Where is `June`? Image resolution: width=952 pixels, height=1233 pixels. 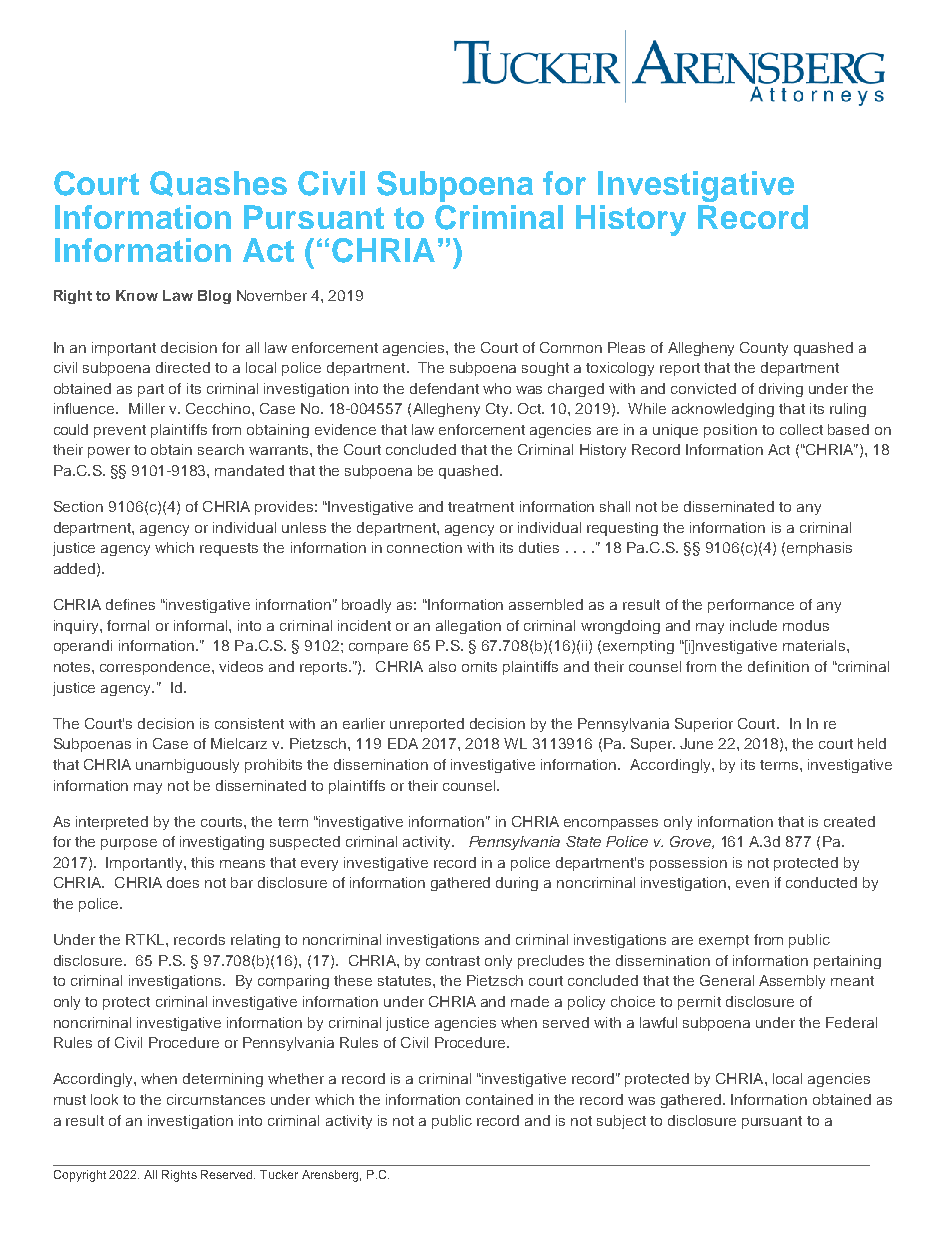 June is located at coordinates (696, 743).
